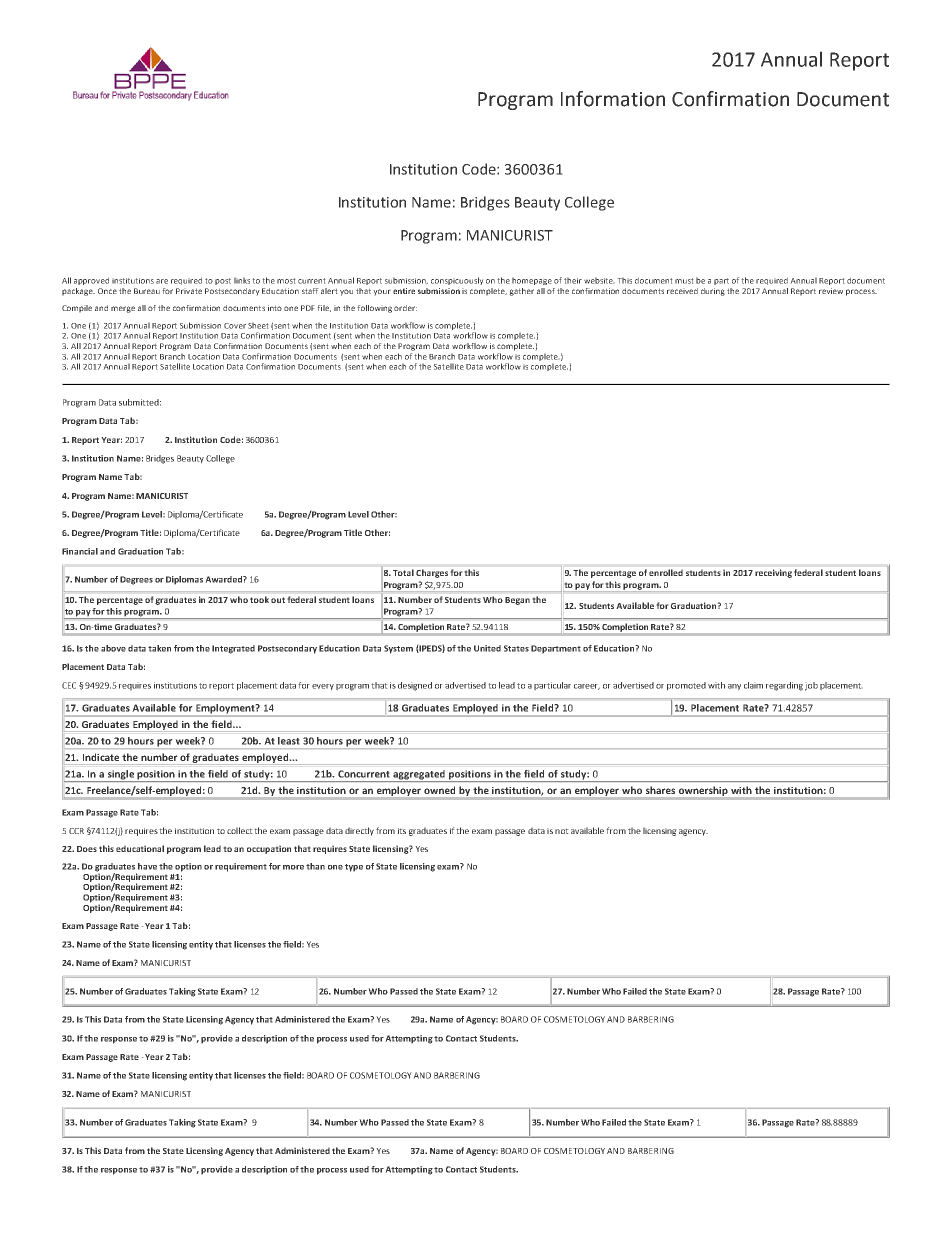  I want to click on United, so click(487, 648).
